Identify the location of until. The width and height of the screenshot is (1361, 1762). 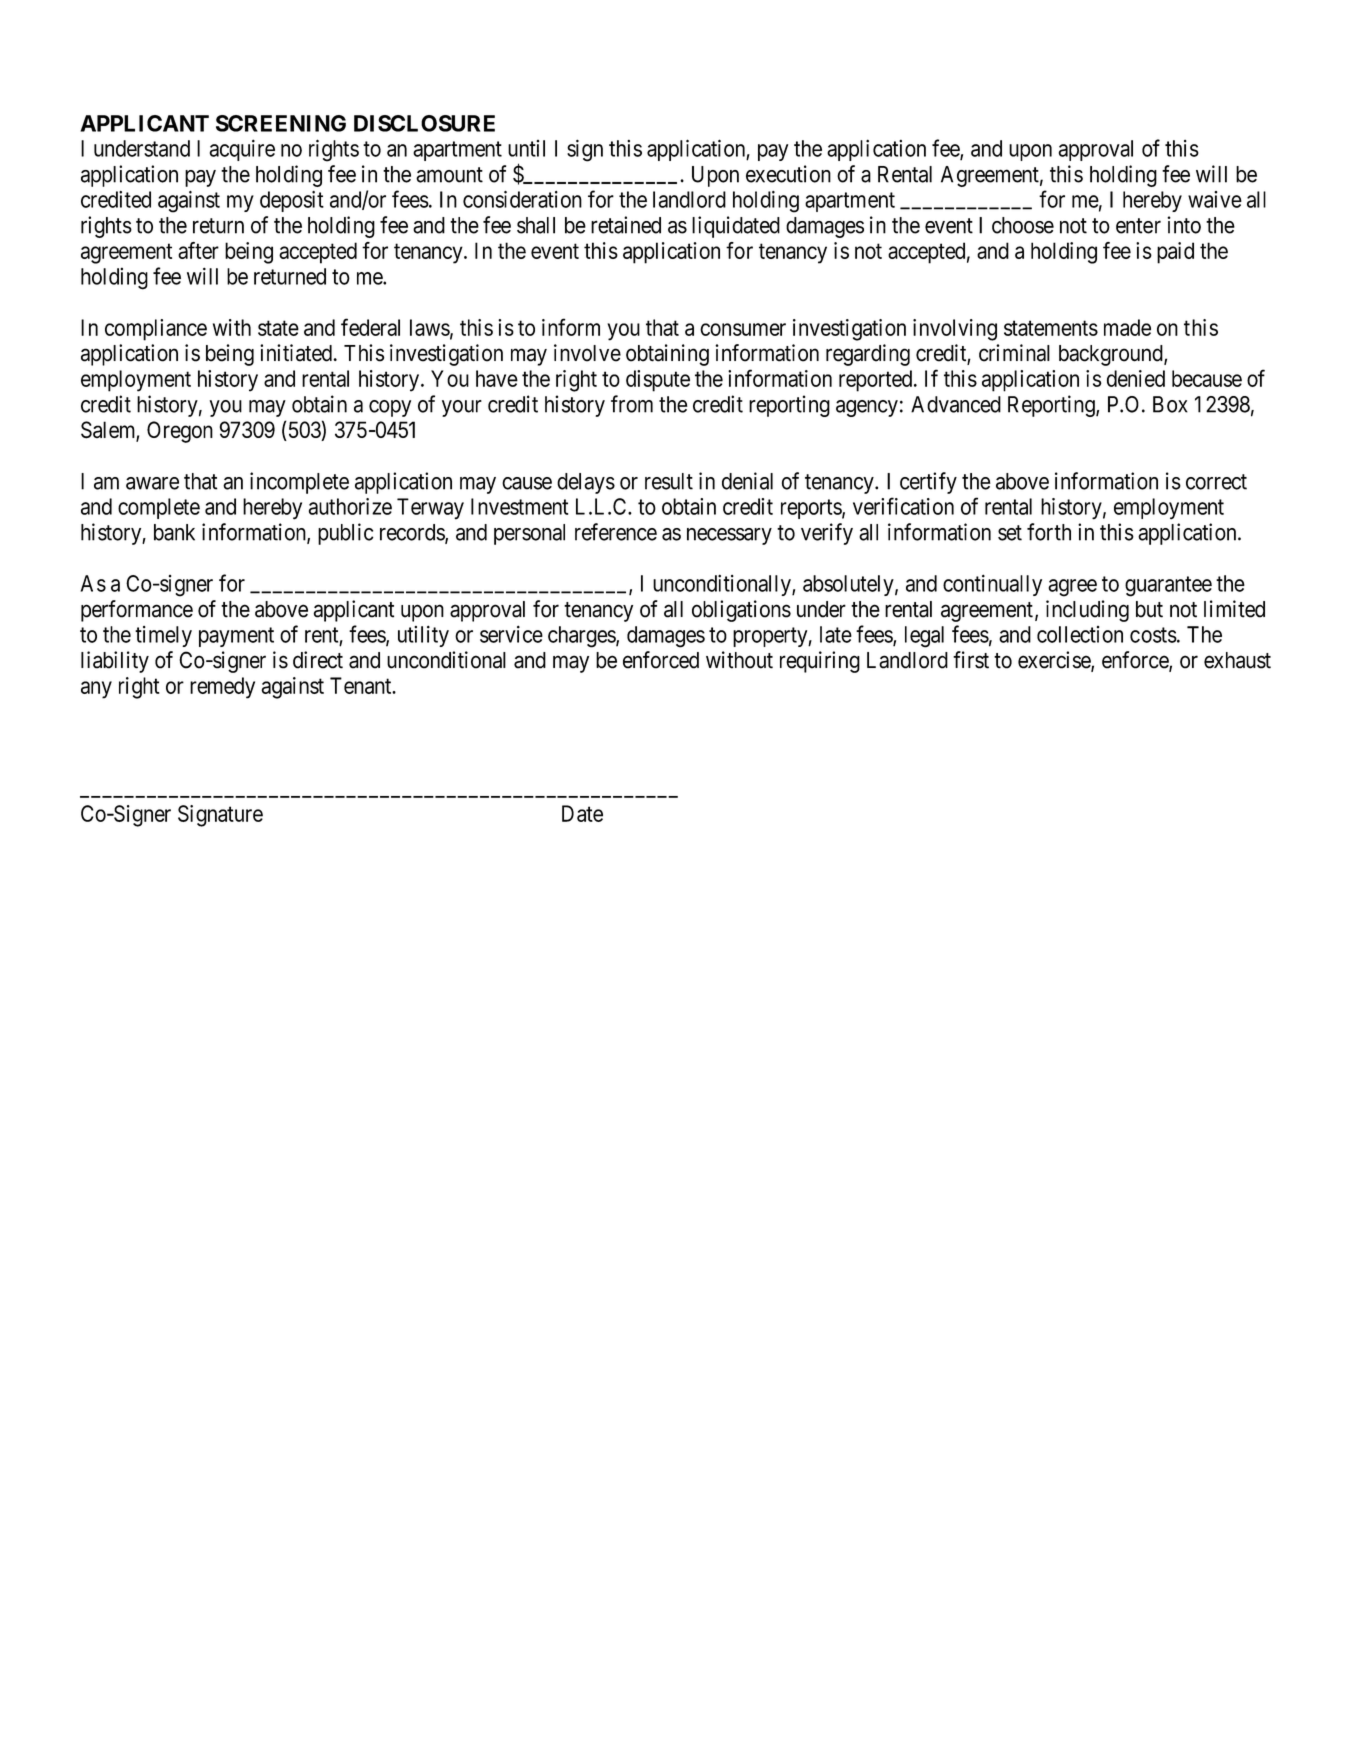
(526, 148).
